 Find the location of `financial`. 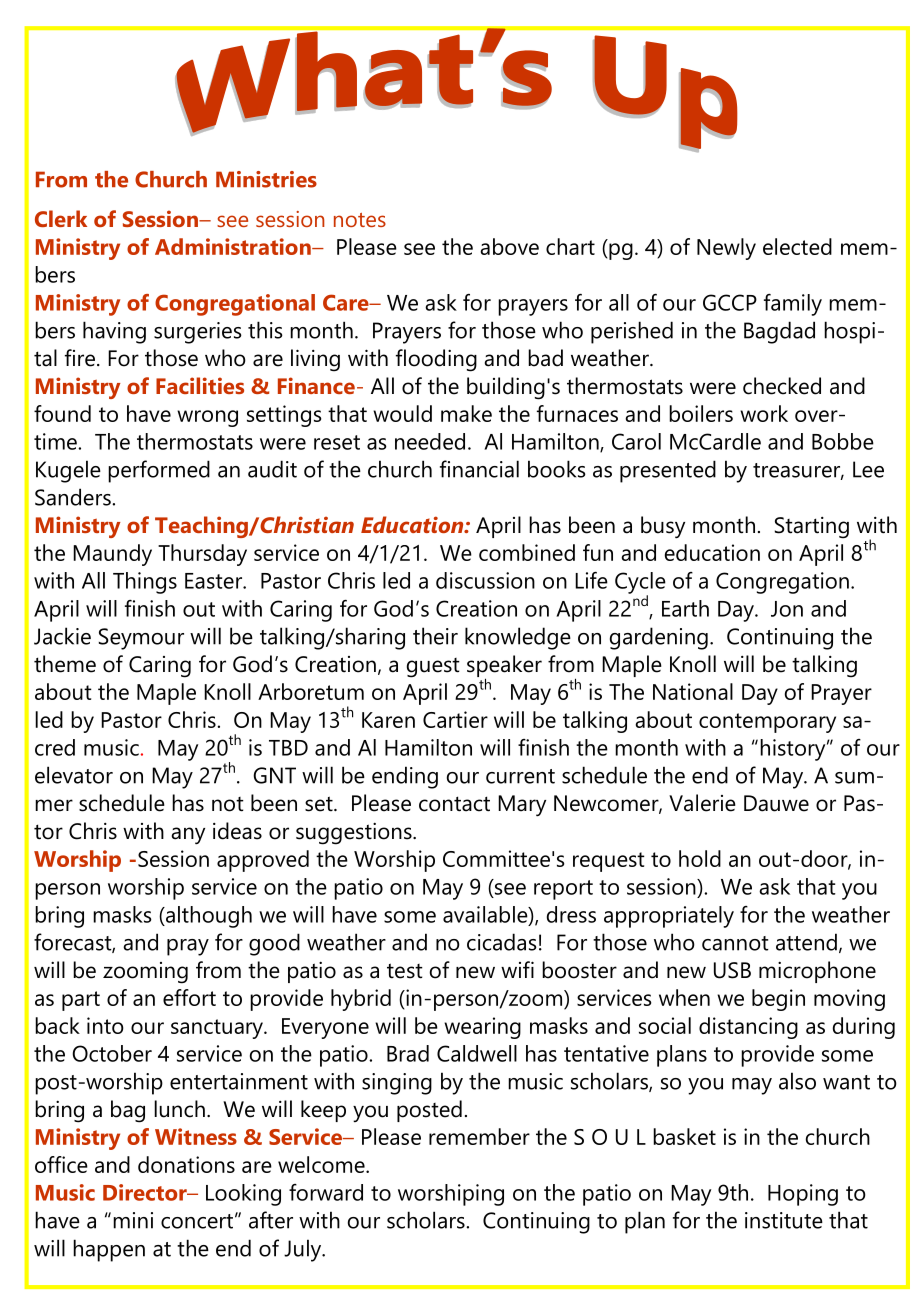

financial is located at coordinates (479, 469).
